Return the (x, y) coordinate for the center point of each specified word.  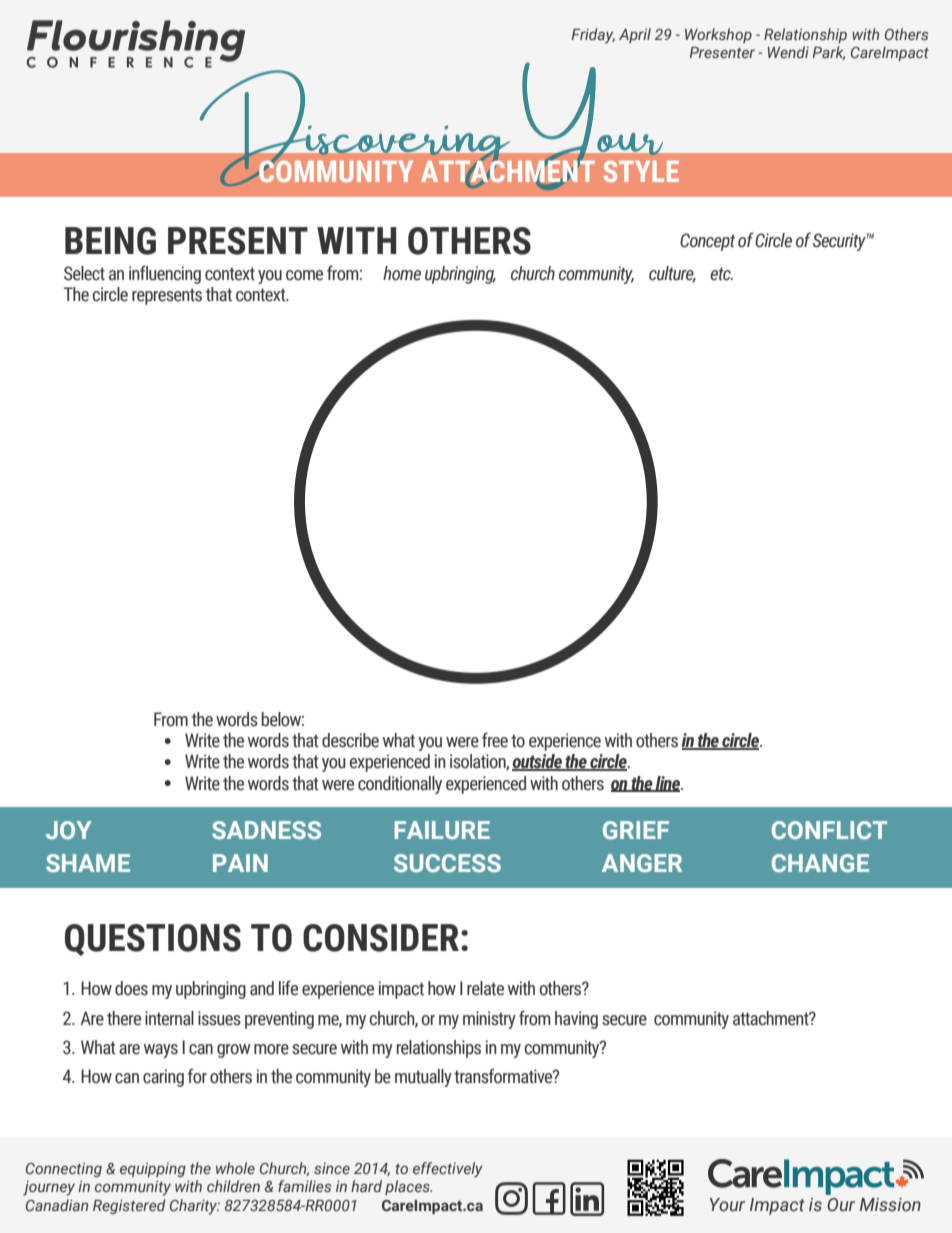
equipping (153, 1170)
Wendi (788, 52)
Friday (593, 36)
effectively (448, 1170)
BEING (110, 241)
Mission (890, 1205)
